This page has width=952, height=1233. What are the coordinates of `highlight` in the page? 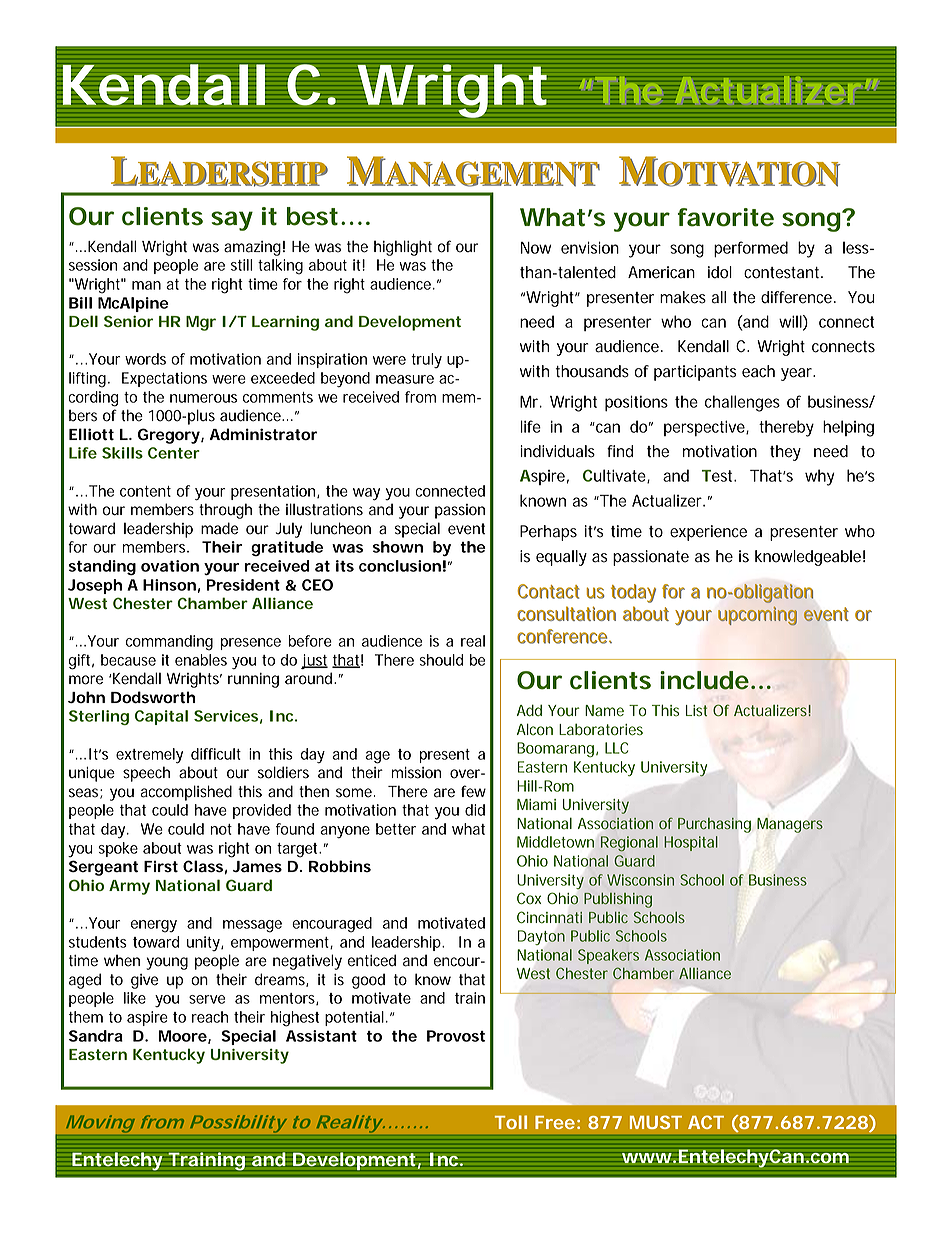 It's located at (403, 248).
